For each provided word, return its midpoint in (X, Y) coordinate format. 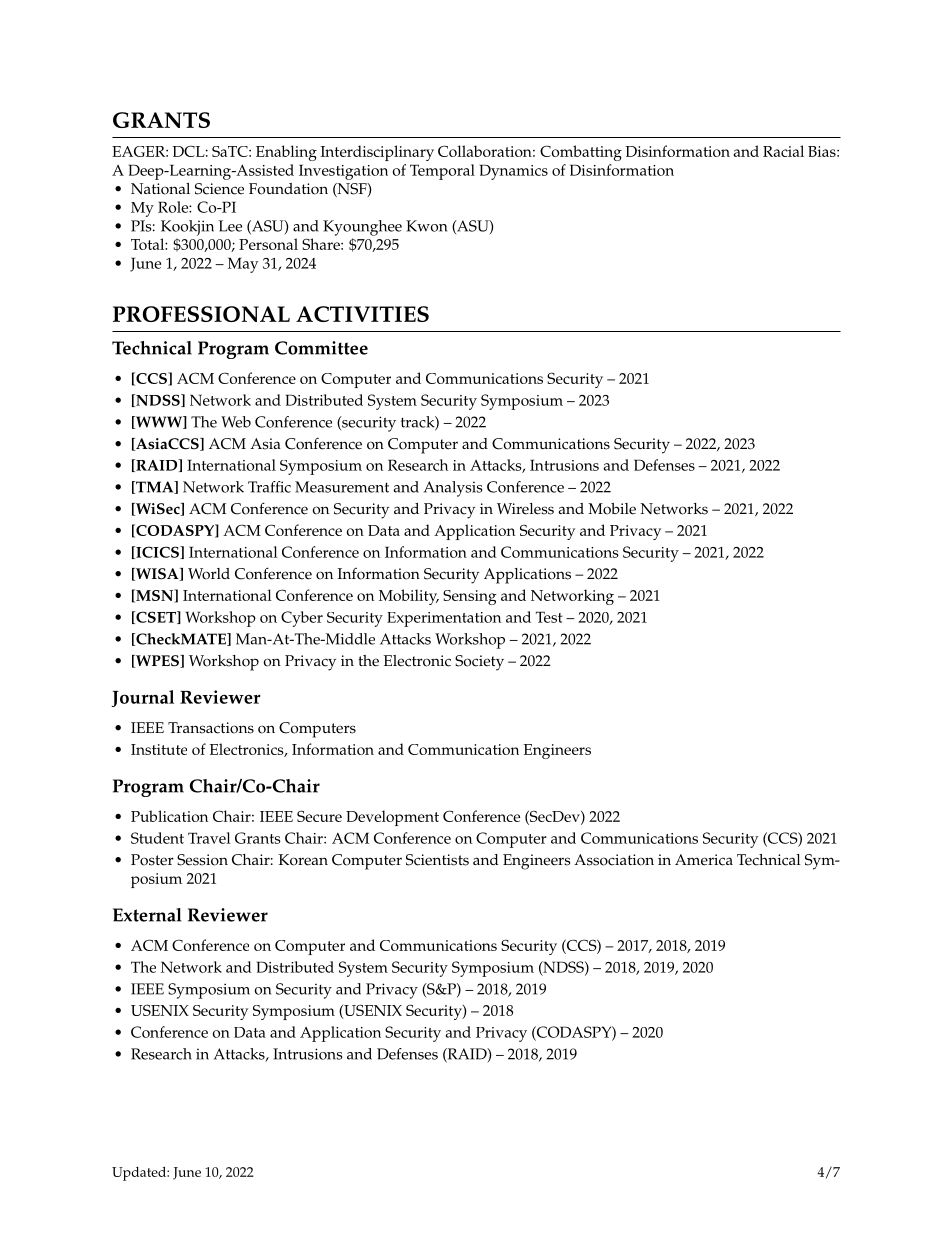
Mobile (612, 509)
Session (202, 860)
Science (219, 189)
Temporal (442, 172)
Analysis (453, 489)
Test (549, 617)
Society (479, 663)
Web (236, 422)
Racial (783, 151)
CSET (156, 617)
